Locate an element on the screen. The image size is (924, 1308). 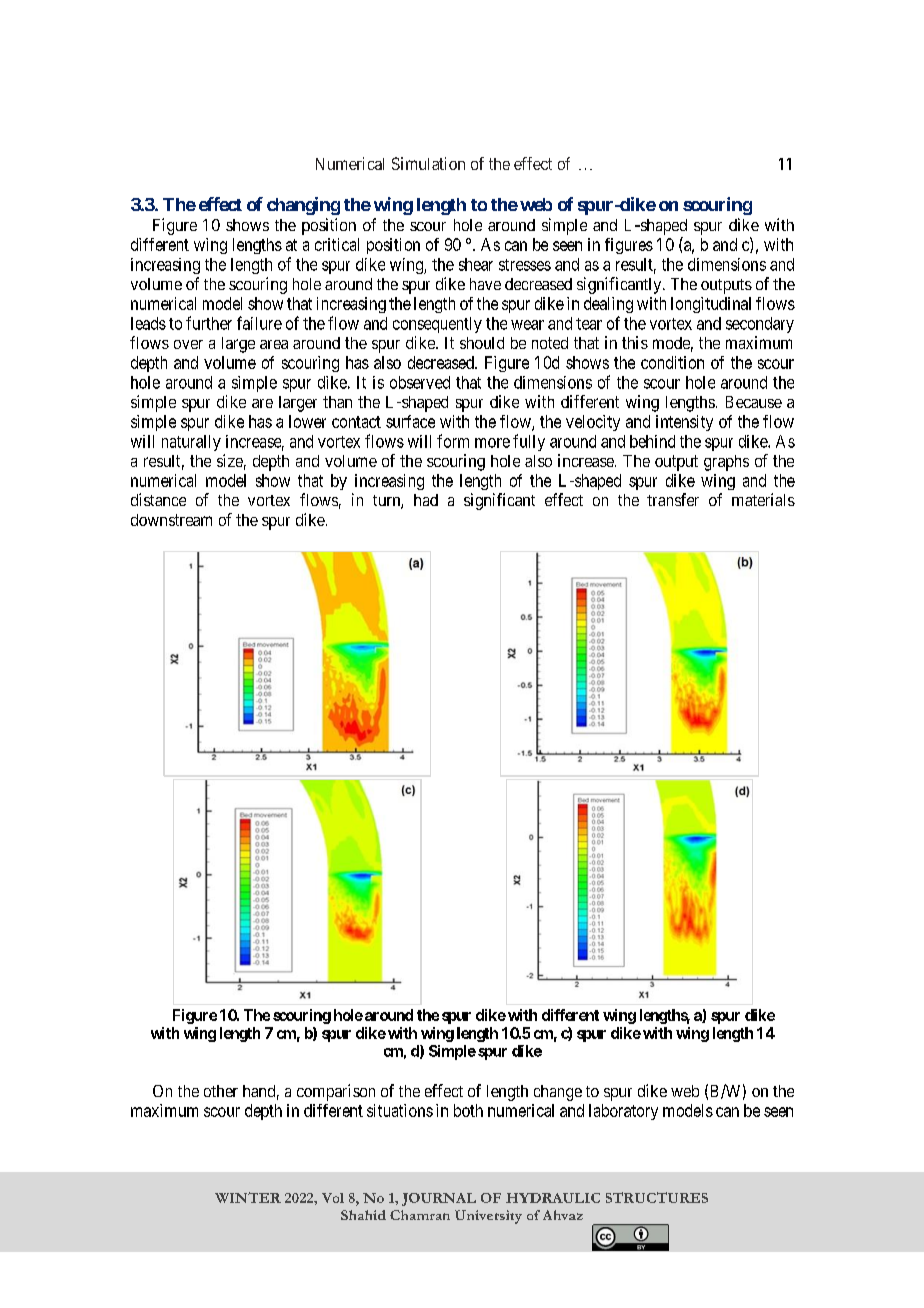
longitudinal is located at coordinates (711, 305).
